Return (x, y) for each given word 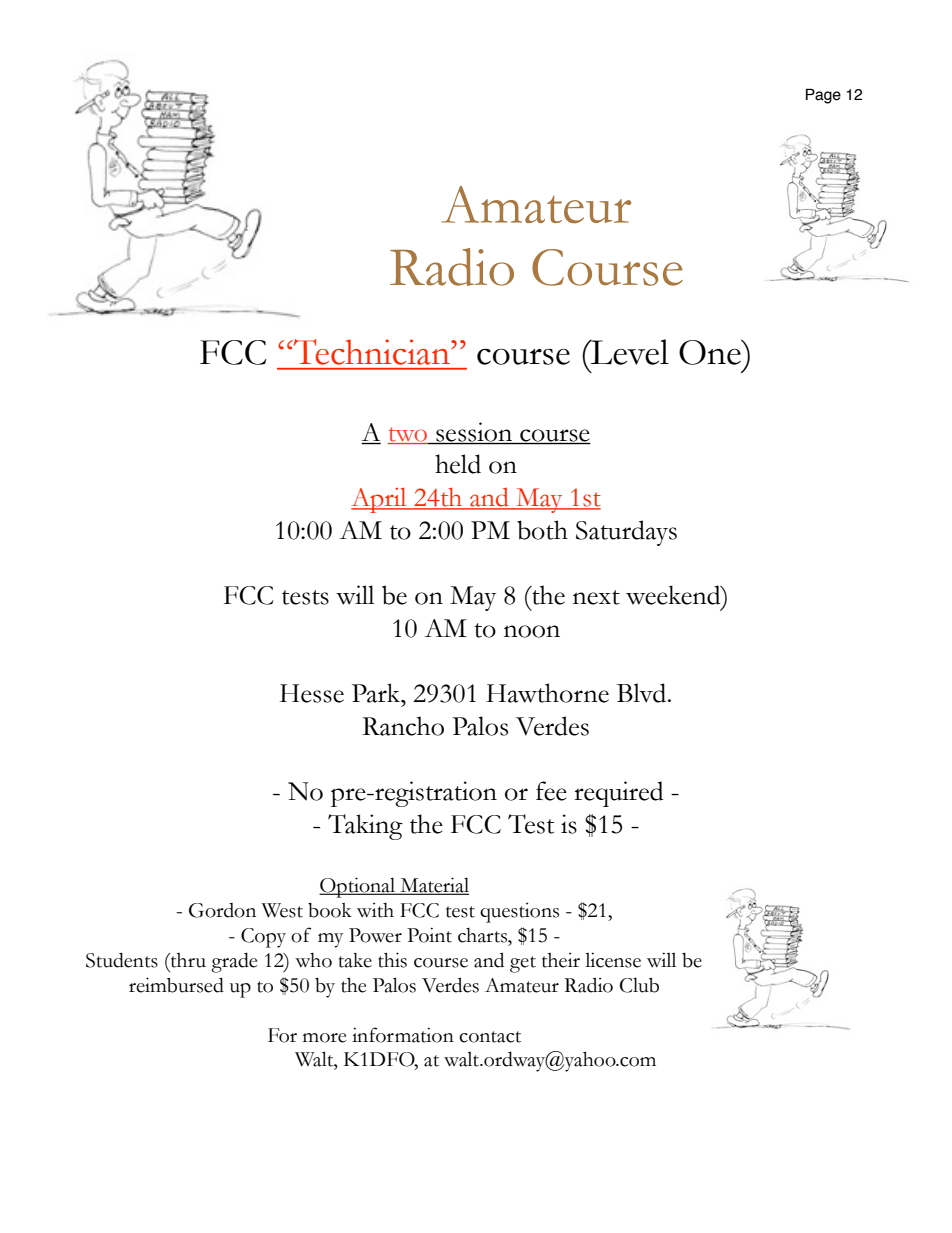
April (380, 500)
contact (490, 1037)
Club (639, 985)
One (711, 352)
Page (823, 96)
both (542, 530)
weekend (674, 595)
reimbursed (176, 985)
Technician (371, 352)
